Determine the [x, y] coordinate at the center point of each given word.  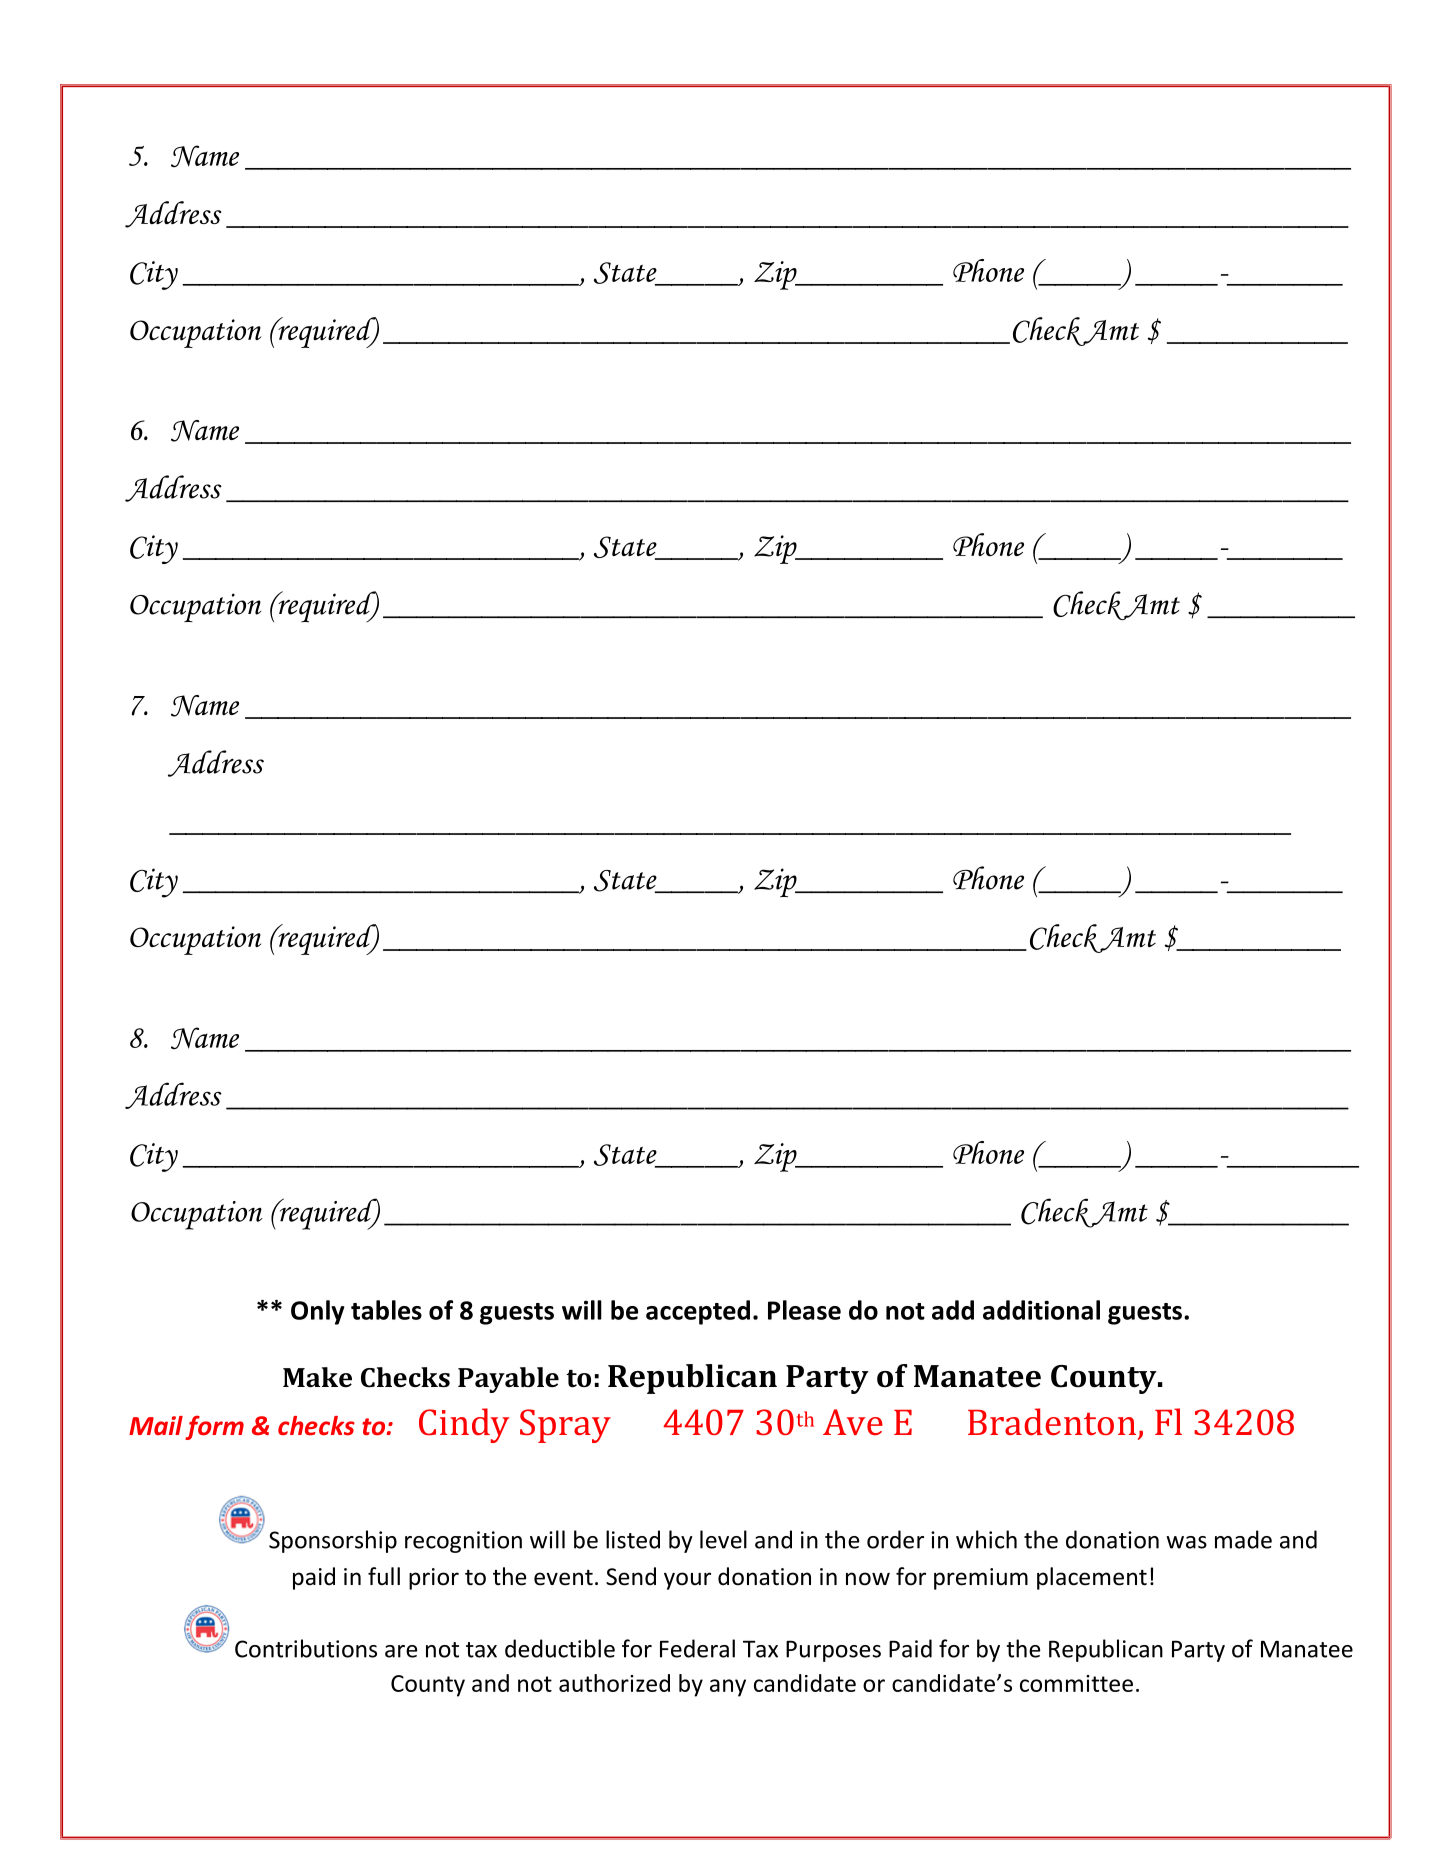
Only [318, 1312]
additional [1041, 1310]
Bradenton [1052, 1421]
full [384, 1576]
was [1186, 1542]
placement [1092, 1578]
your [687, 1581]
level [723, 1539]
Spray [565, 1426]
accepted [698, 1312]
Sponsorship [333, 1541]
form [214, 1427]
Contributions [306, 1648]
